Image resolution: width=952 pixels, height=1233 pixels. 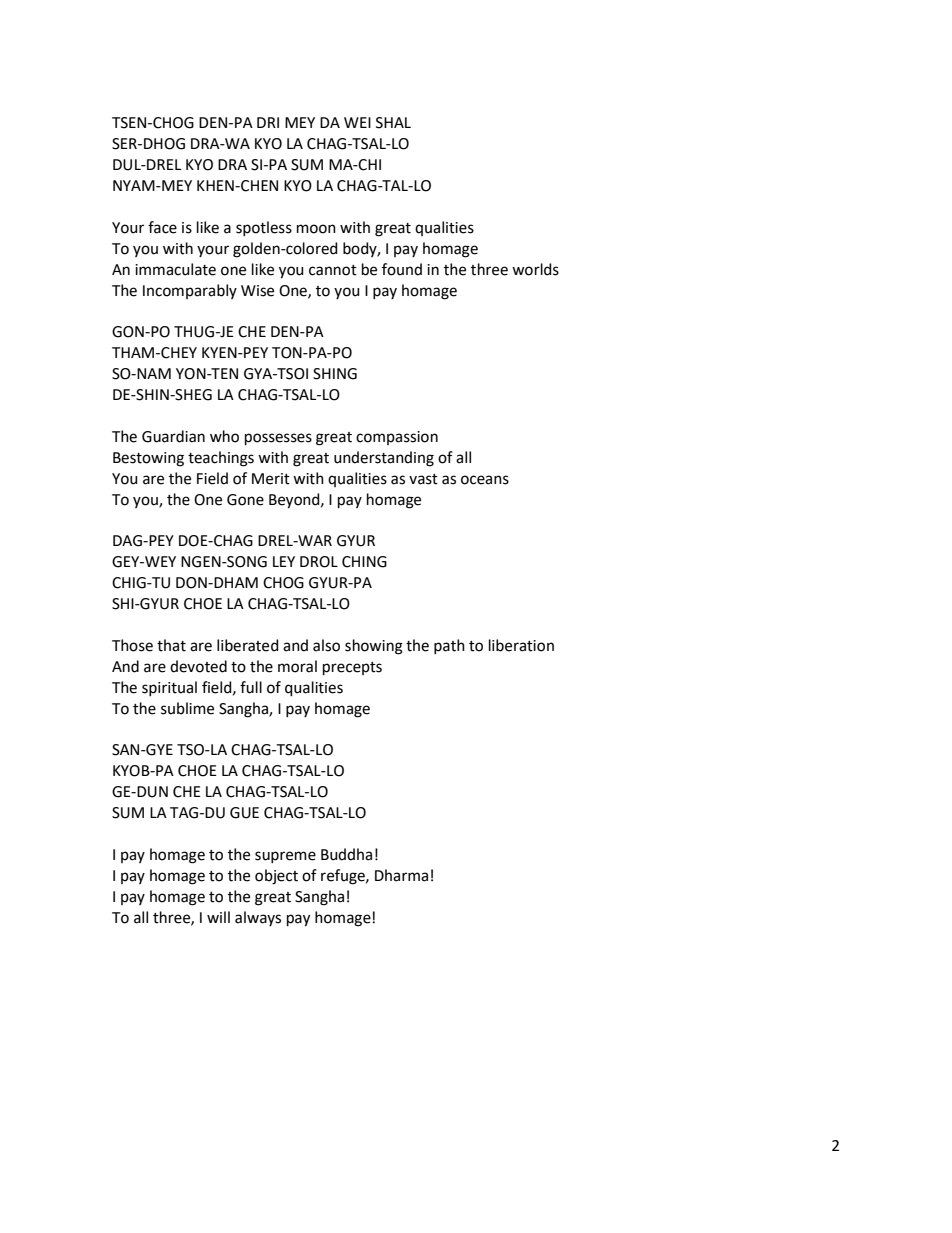 What do you see at coordinates (278, 439) in the screenshot?
I see `possesses` at bounding box center [278, 439].
